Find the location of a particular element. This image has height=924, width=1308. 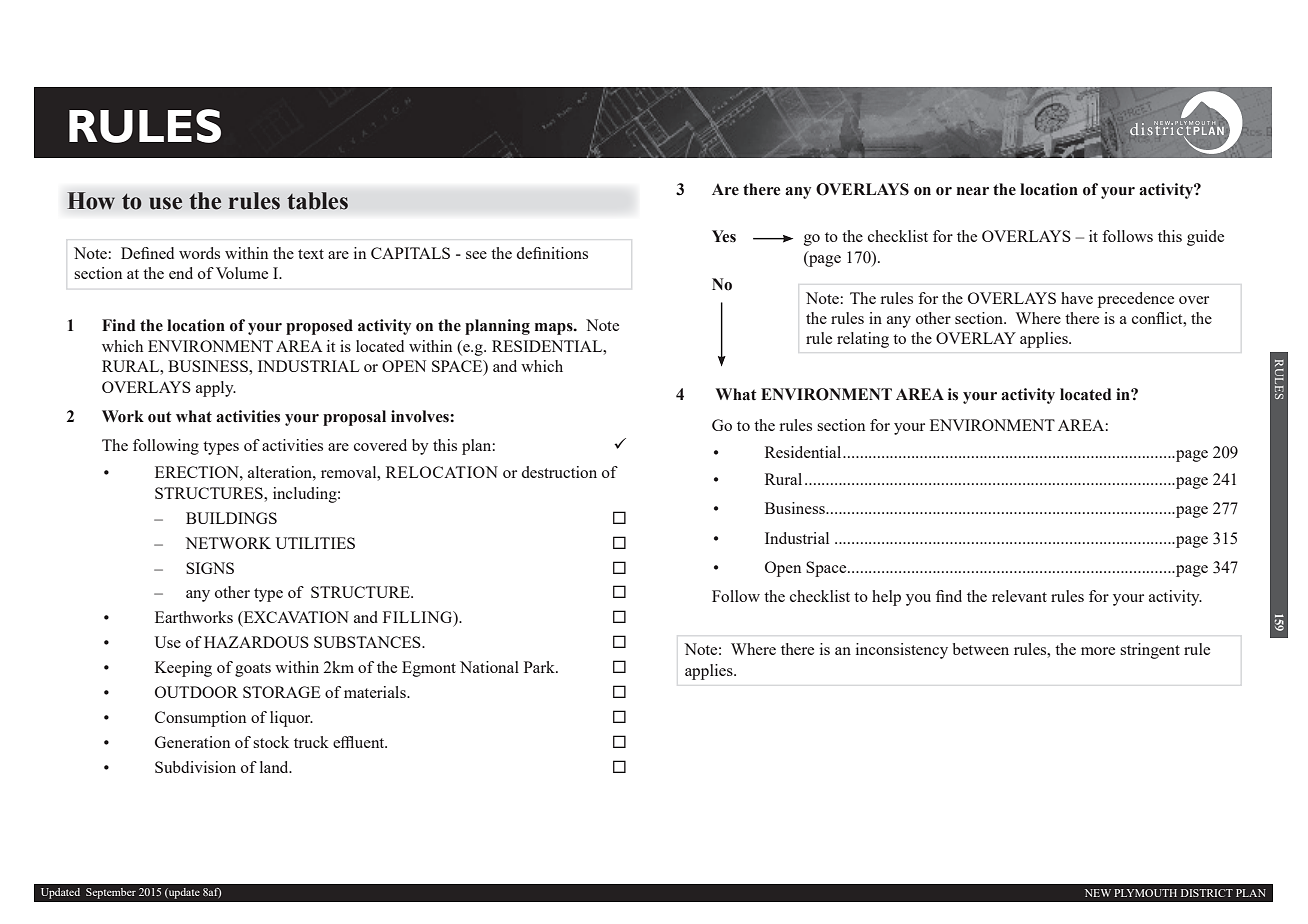

near is located at coordinates (973, 191).
